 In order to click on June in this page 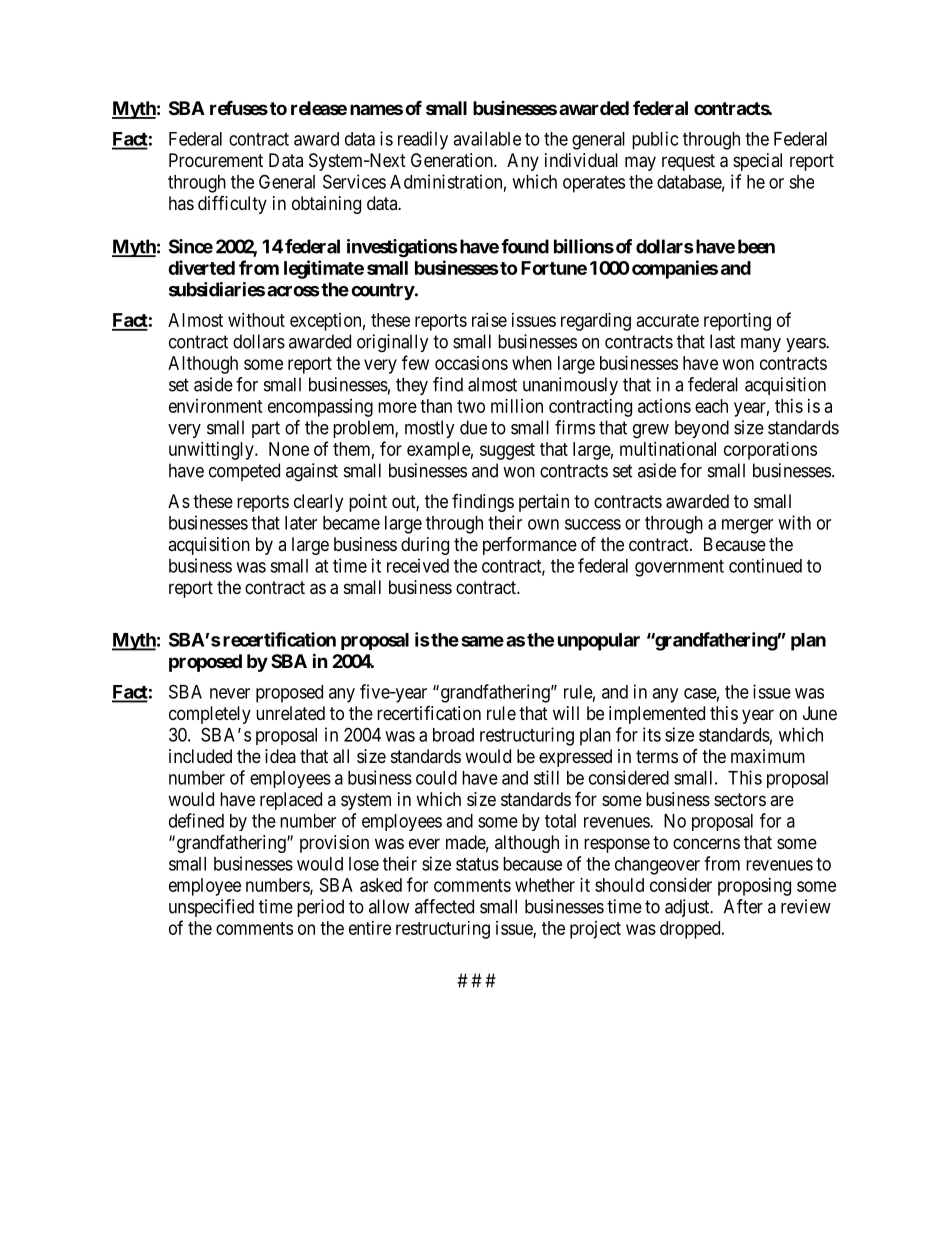, I will do `click(820, 713)`.
